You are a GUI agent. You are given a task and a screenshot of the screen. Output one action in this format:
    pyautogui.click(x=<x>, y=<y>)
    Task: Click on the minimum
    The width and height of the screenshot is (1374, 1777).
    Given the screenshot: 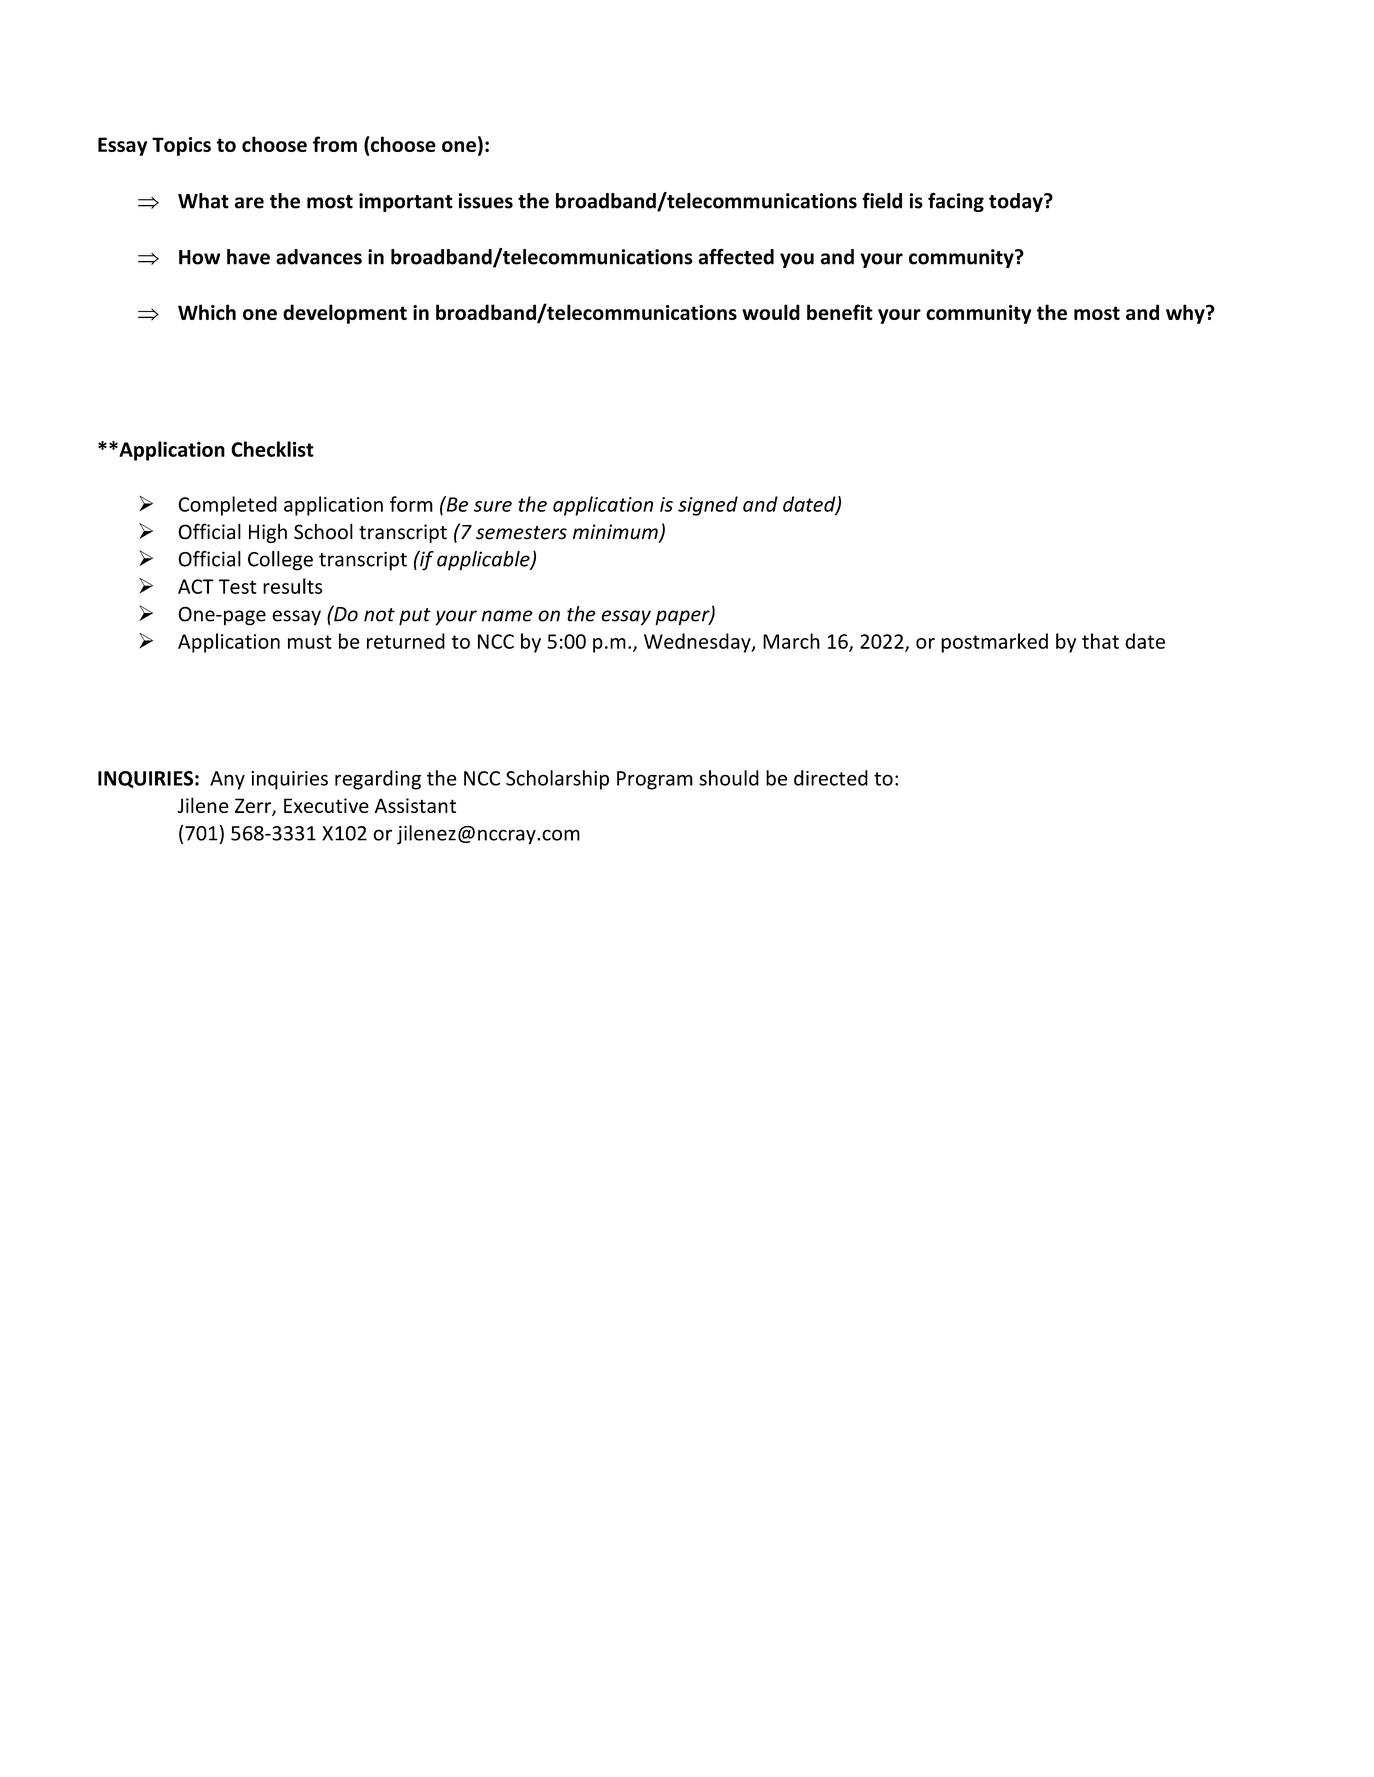 What is the action you would take?
    pyautogui.click(x=616, y=533)
